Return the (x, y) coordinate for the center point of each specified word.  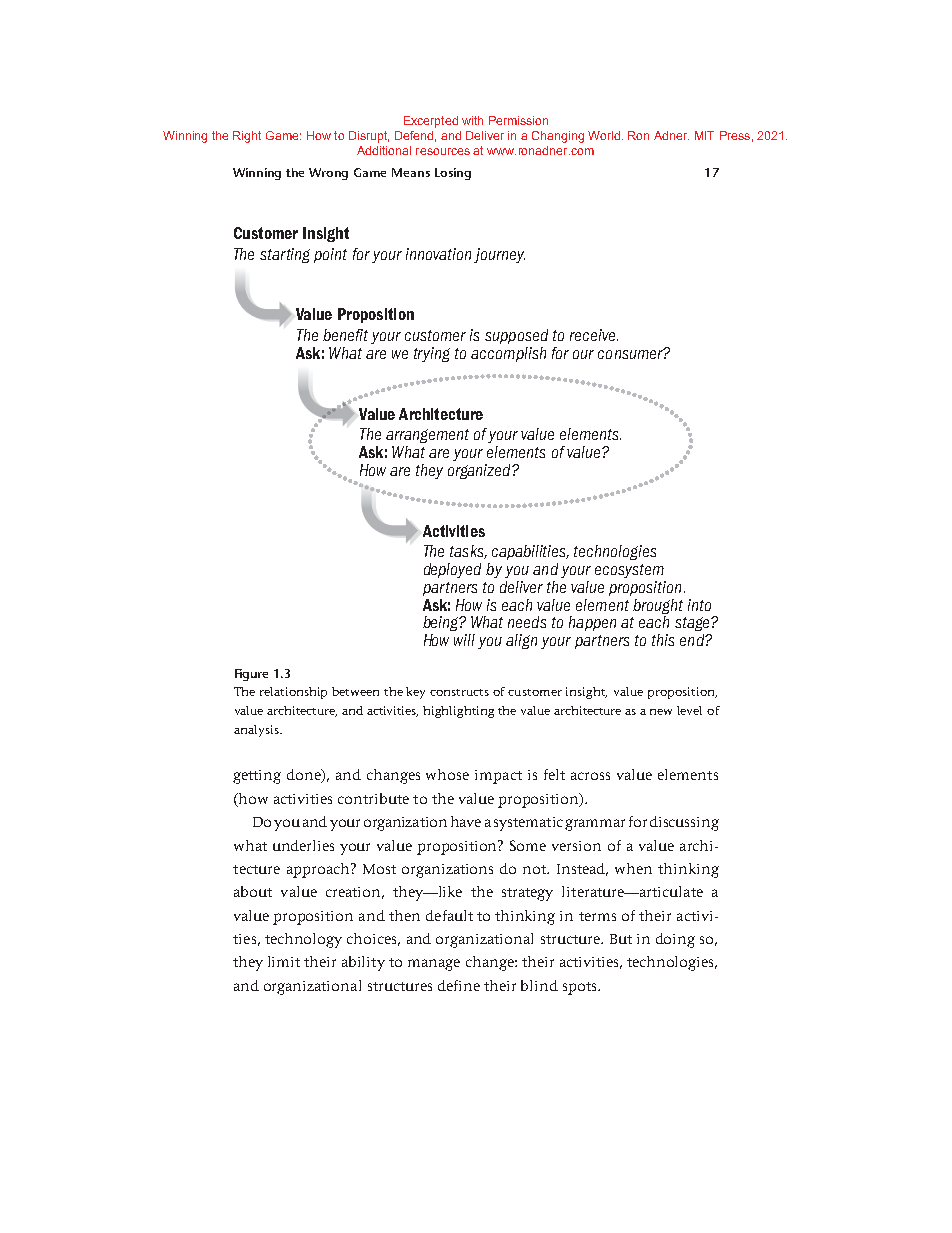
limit (284, 961)
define (459, 985)
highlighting (458, 712)
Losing (453, 174)
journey (499, 255)
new (661, 712)
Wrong (328, 174)
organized (480, 471)
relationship (293, 693)
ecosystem (629, 571)
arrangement (427, 436)
